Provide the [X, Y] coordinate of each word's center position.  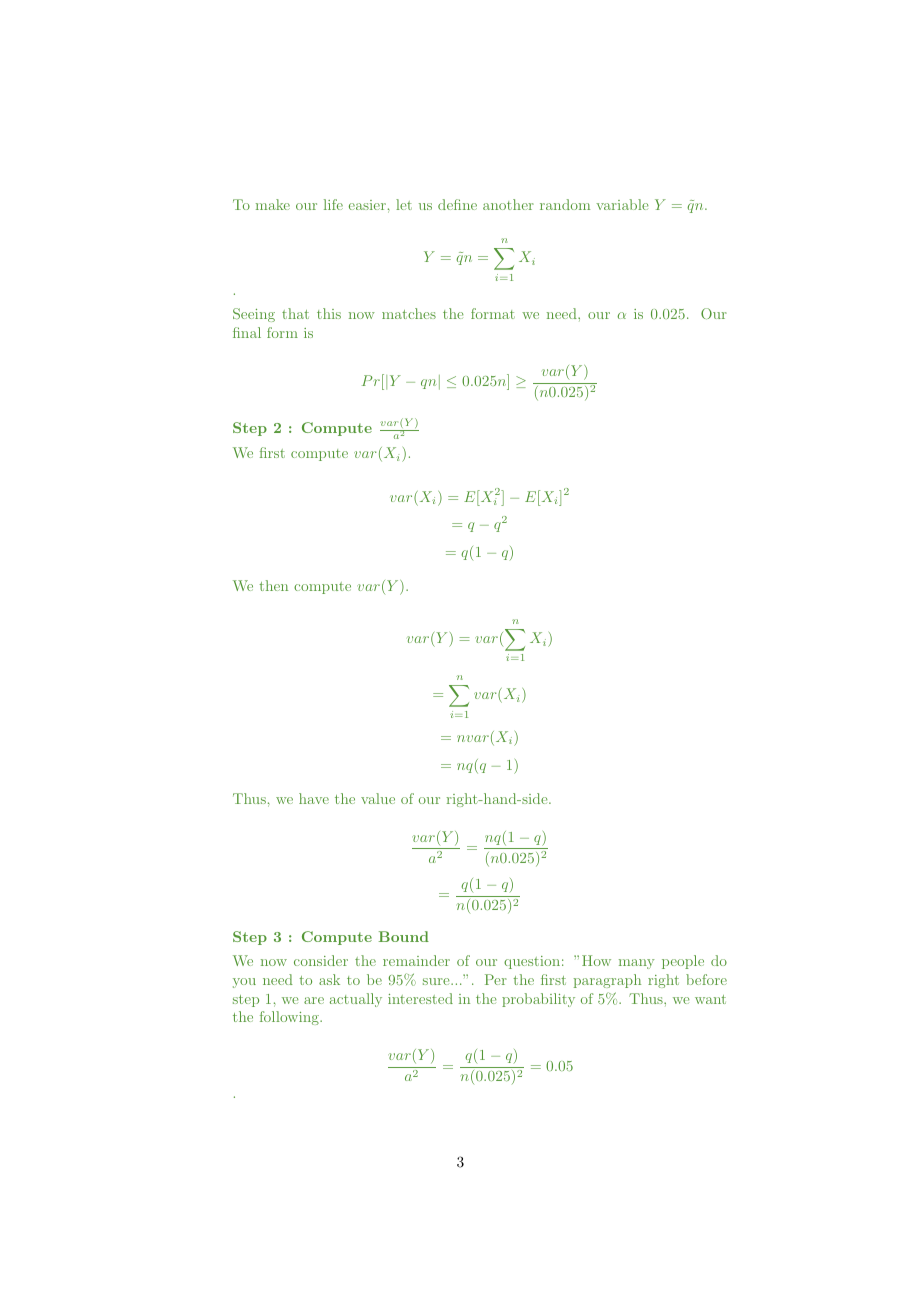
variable [622, 204]
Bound [404, 936]
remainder [416, 960]
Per [496, 979]
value [378, 798]
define [457, 204]
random [565, 204]
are [314, 1000]
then [273, 585]
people [683, 962]
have [314, 798]
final [247, 332]
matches [409, 313]
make [273, 204]
